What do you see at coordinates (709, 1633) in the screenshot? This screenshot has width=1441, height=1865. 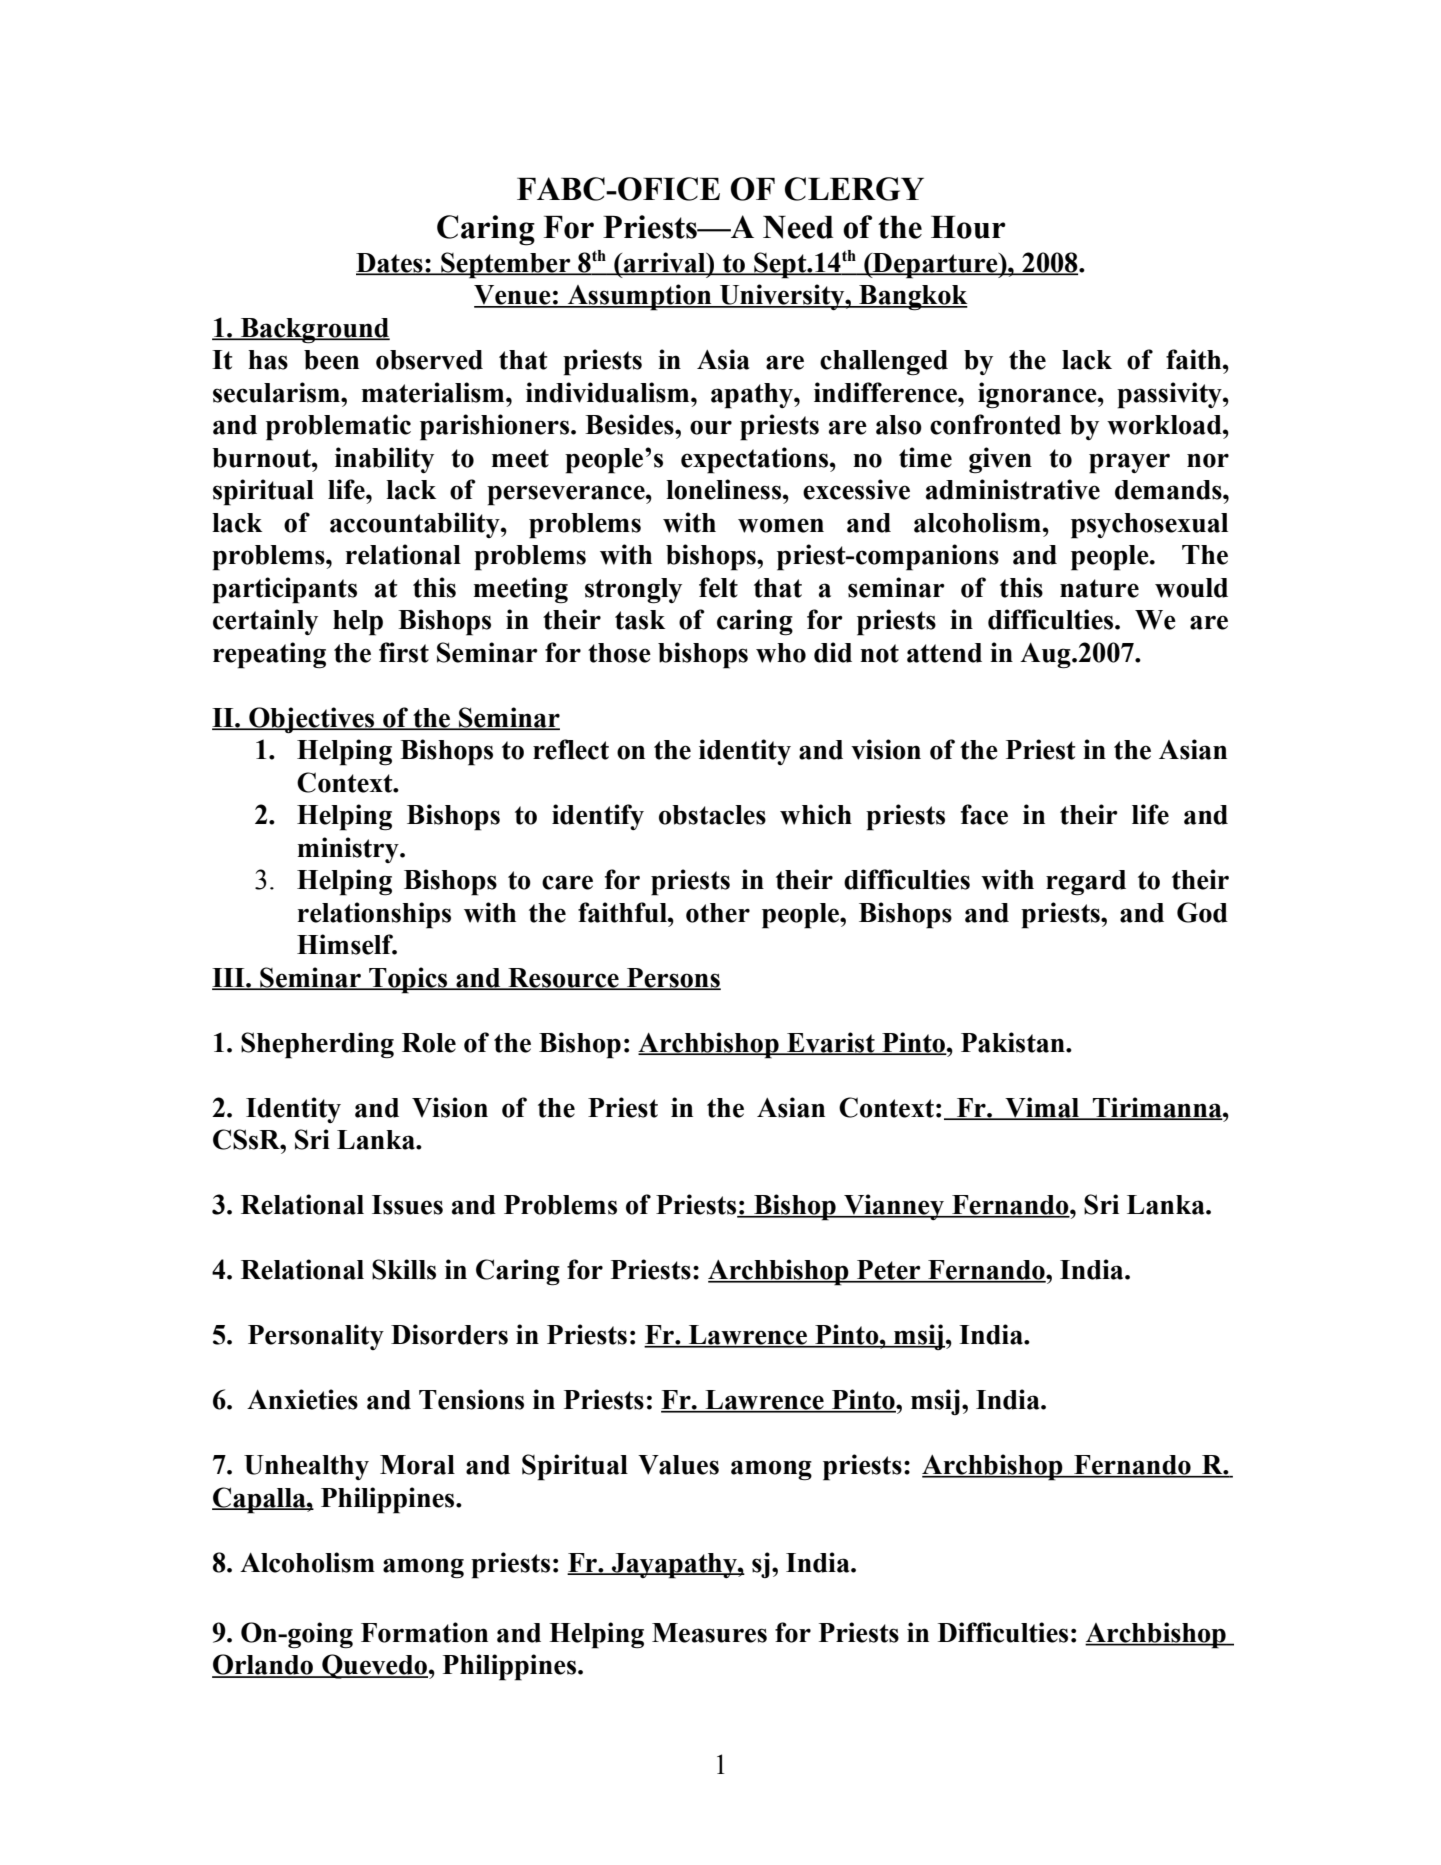 I see `Measures` at bounding box center [709, 1633].
